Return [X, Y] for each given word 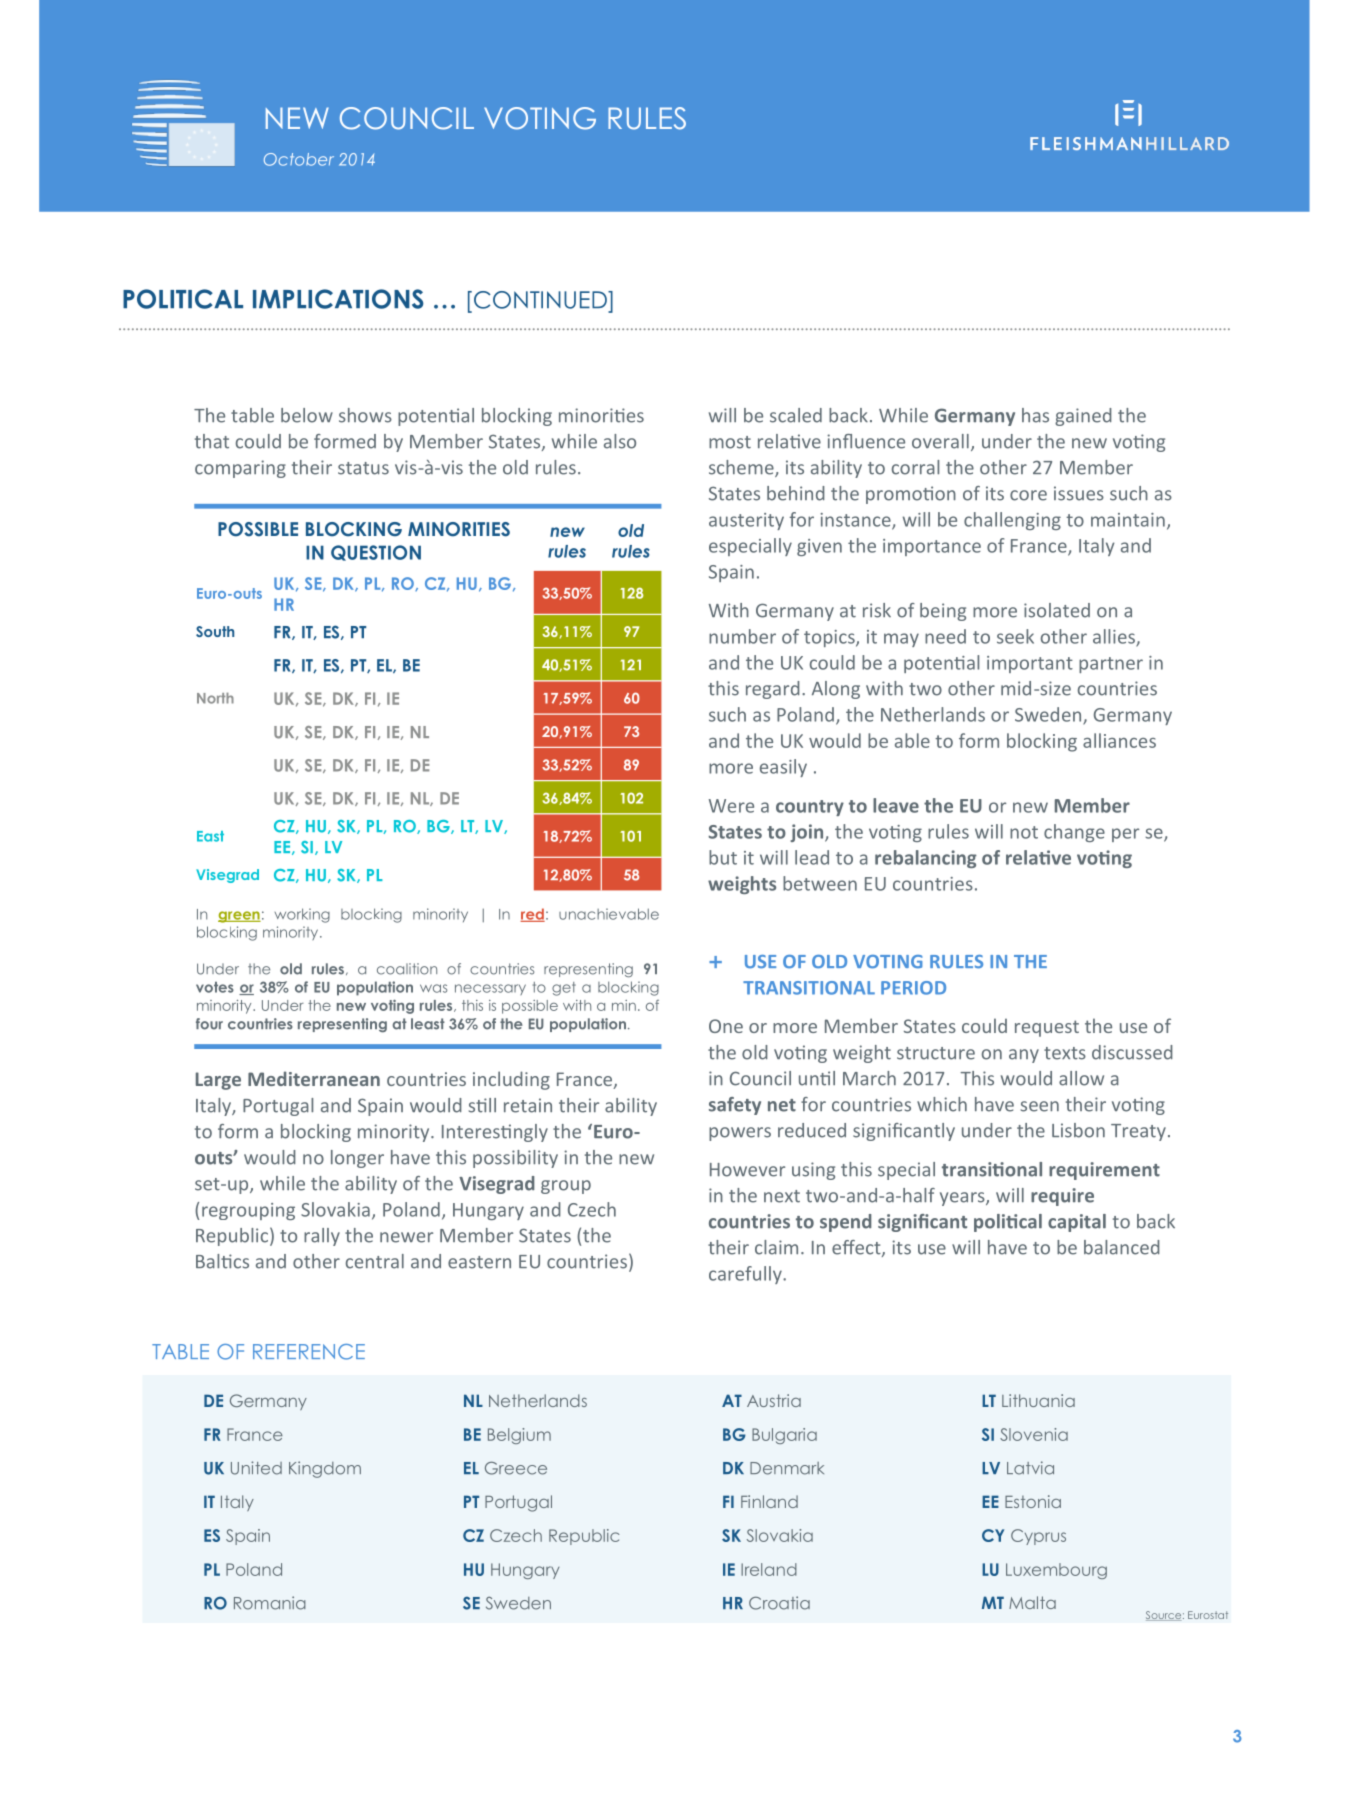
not [1024, 832]
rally [322, 1237]
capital [1077, 1223]
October [299, 159]
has [1035, 415]
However [747, 1170]
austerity [746, 521]
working [302, 915]
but [723, 857]
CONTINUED [541, 300]
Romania [270, 1603]
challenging [1012, 521]
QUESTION [376, 553]
